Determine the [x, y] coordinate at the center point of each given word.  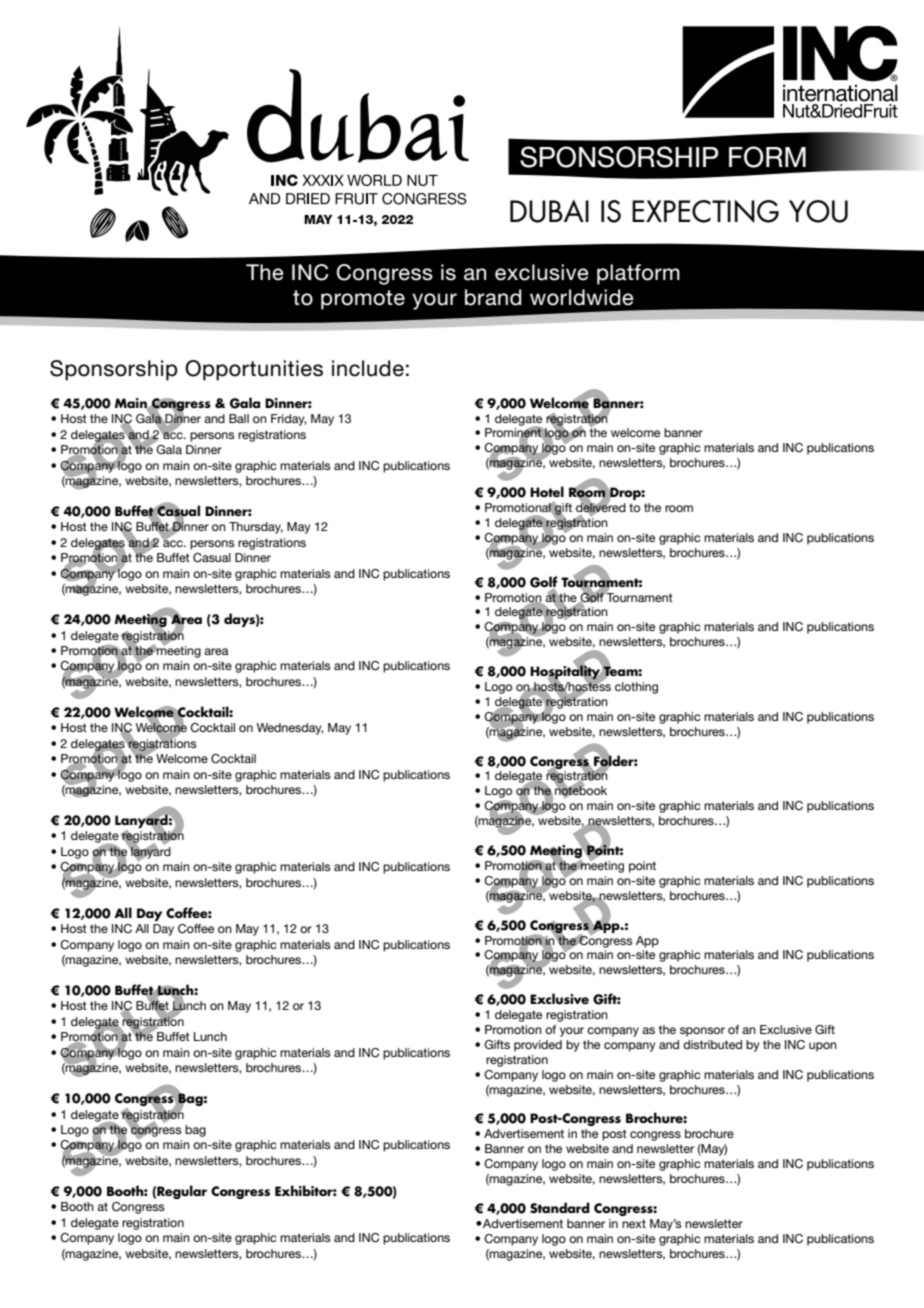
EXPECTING [705, 211]
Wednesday [290, 729]
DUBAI [549, 211]
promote [363, 300]
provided [538, 1046]
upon [823, 1047]
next [634, 1223]
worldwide [582, 297]
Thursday [256, 528]
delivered [601, 508]
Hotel [547, 491]
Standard [560, 1207]
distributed [712, 1044]
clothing [636, 688]
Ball [239, 418]
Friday [289, 420]
